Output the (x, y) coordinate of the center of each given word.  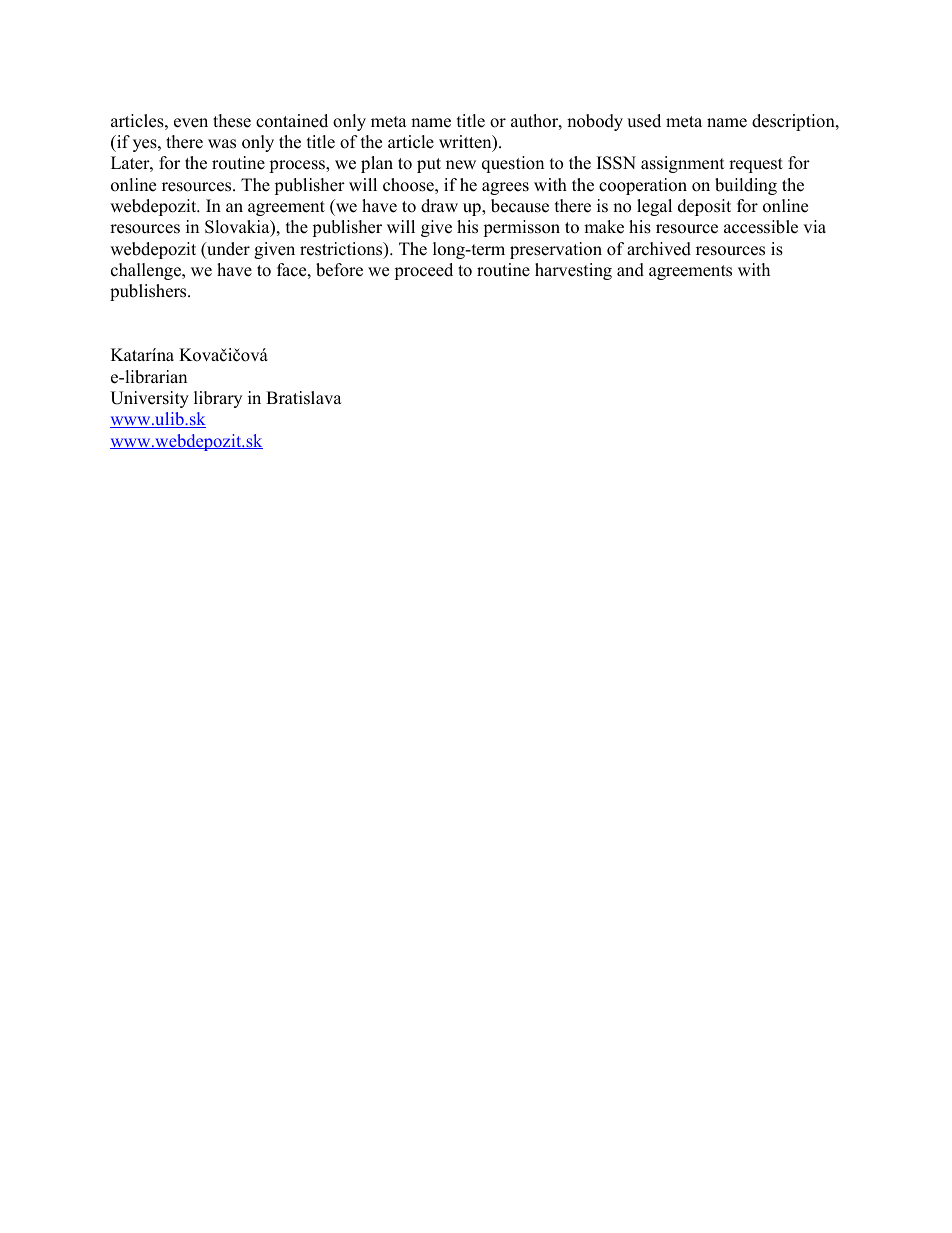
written (466, 143)
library (218, 399)
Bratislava (304, 398)
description (794, 122)
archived (659, 249)
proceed (423, 271)
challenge (147, 271)
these (232, 121)
